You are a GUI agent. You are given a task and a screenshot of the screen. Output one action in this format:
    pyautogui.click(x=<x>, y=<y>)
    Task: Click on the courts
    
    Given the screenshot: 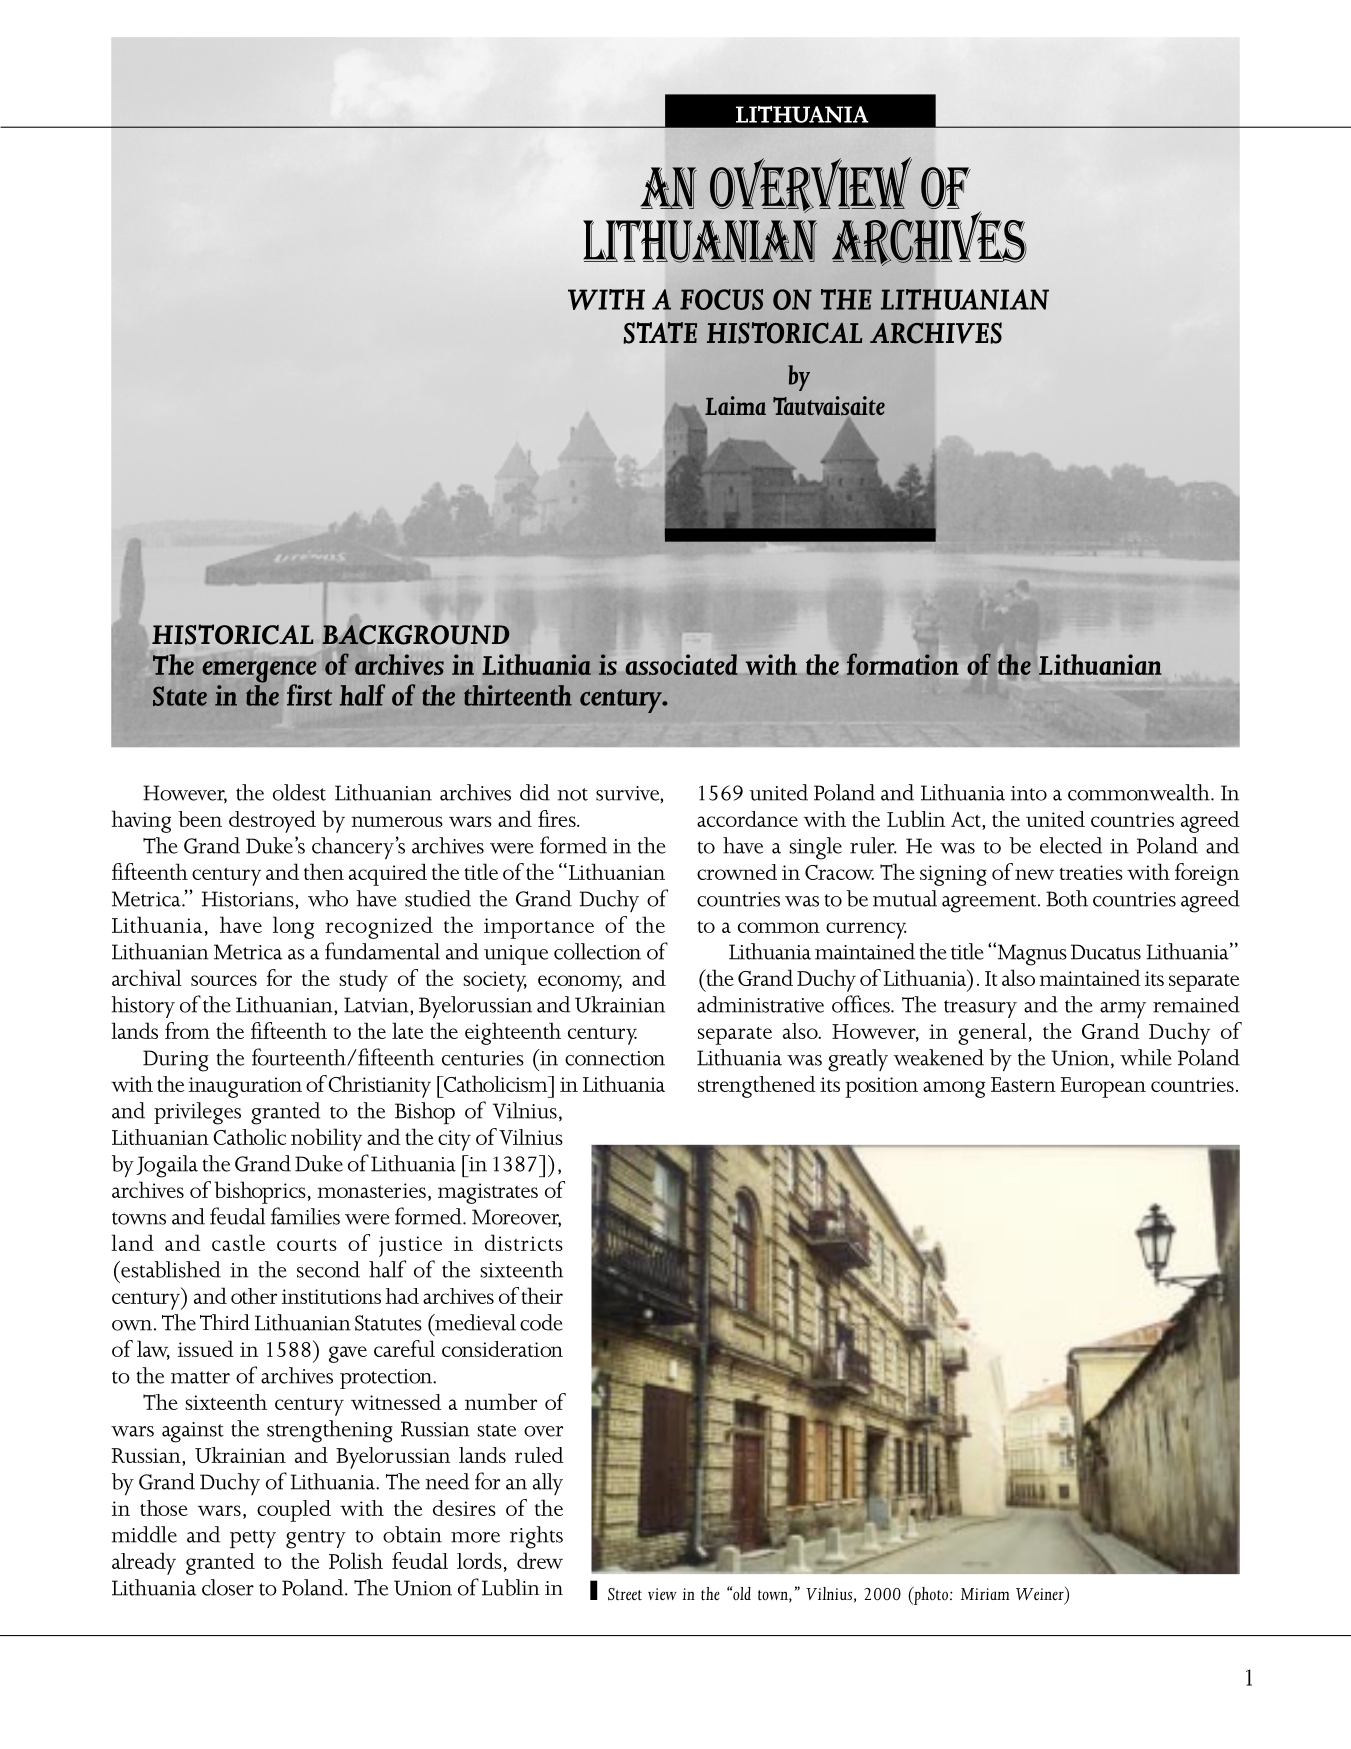 What is the action you would take?
    pyautogui.click(x=307, y=1245)
